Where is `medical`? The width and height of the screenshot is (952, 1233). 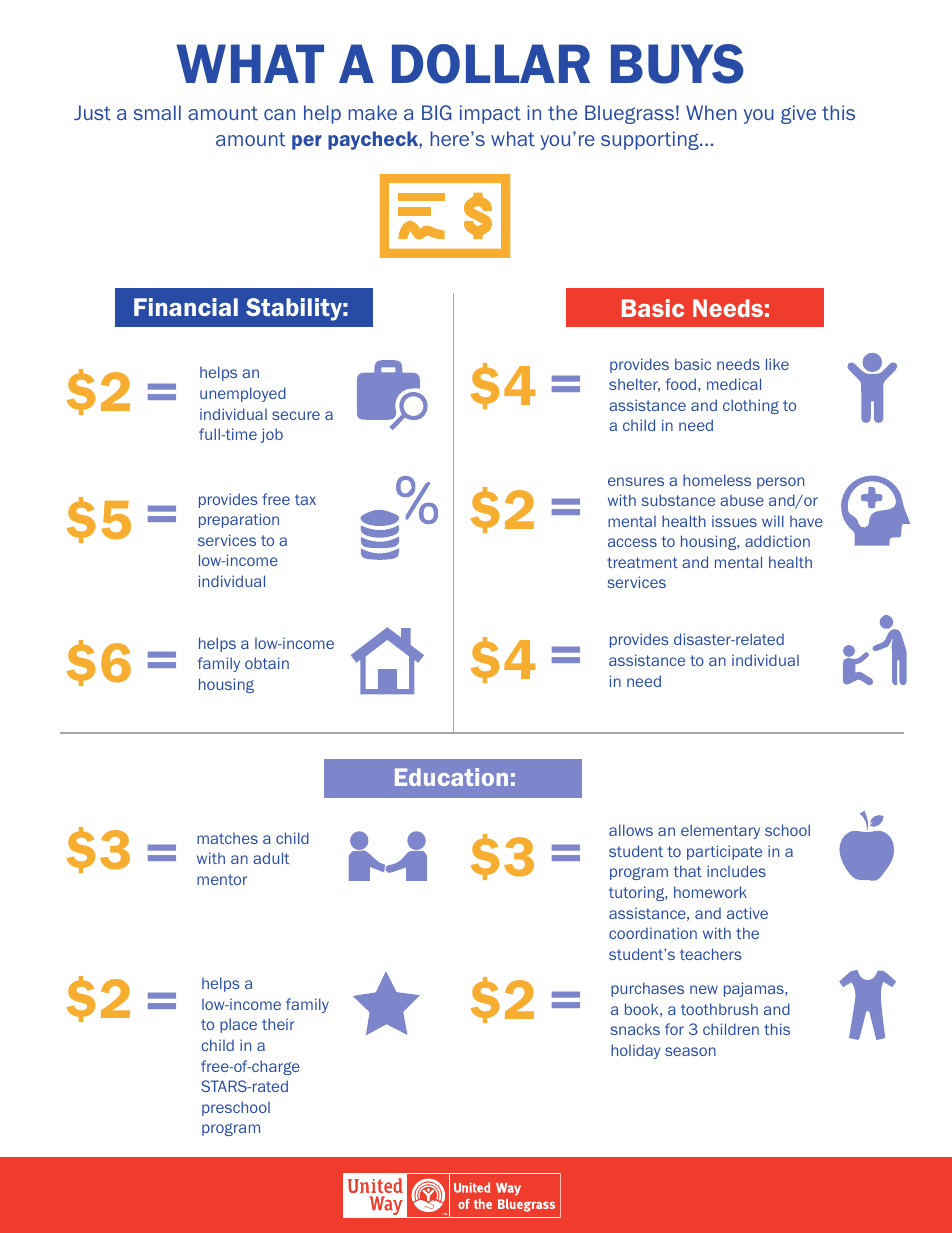 medical is located at coordinates (734, 384).
